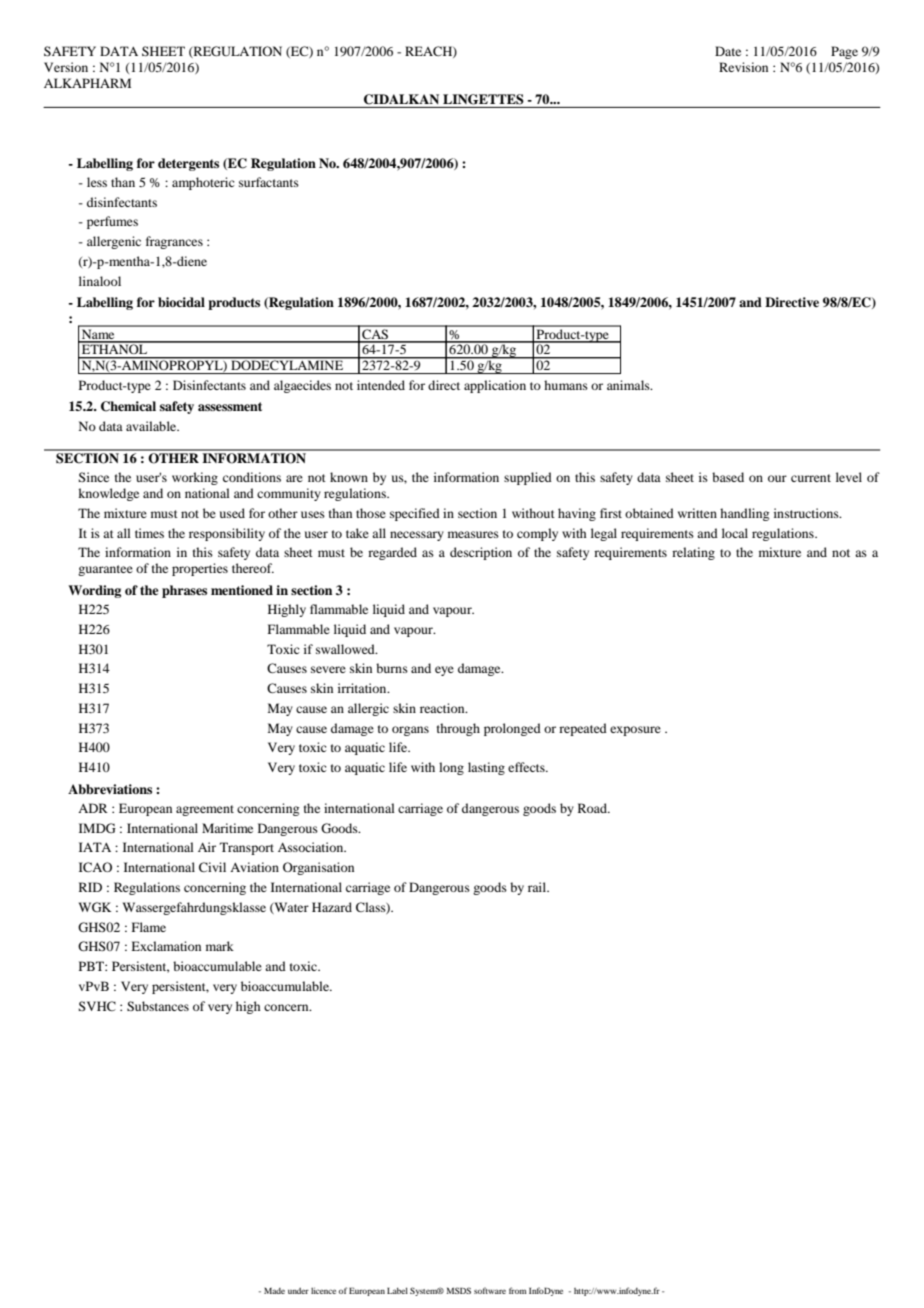 The image size is (924, 1308). Describe the element at coordinates (269, 182) in the document. I see `surfactants` at that location.
